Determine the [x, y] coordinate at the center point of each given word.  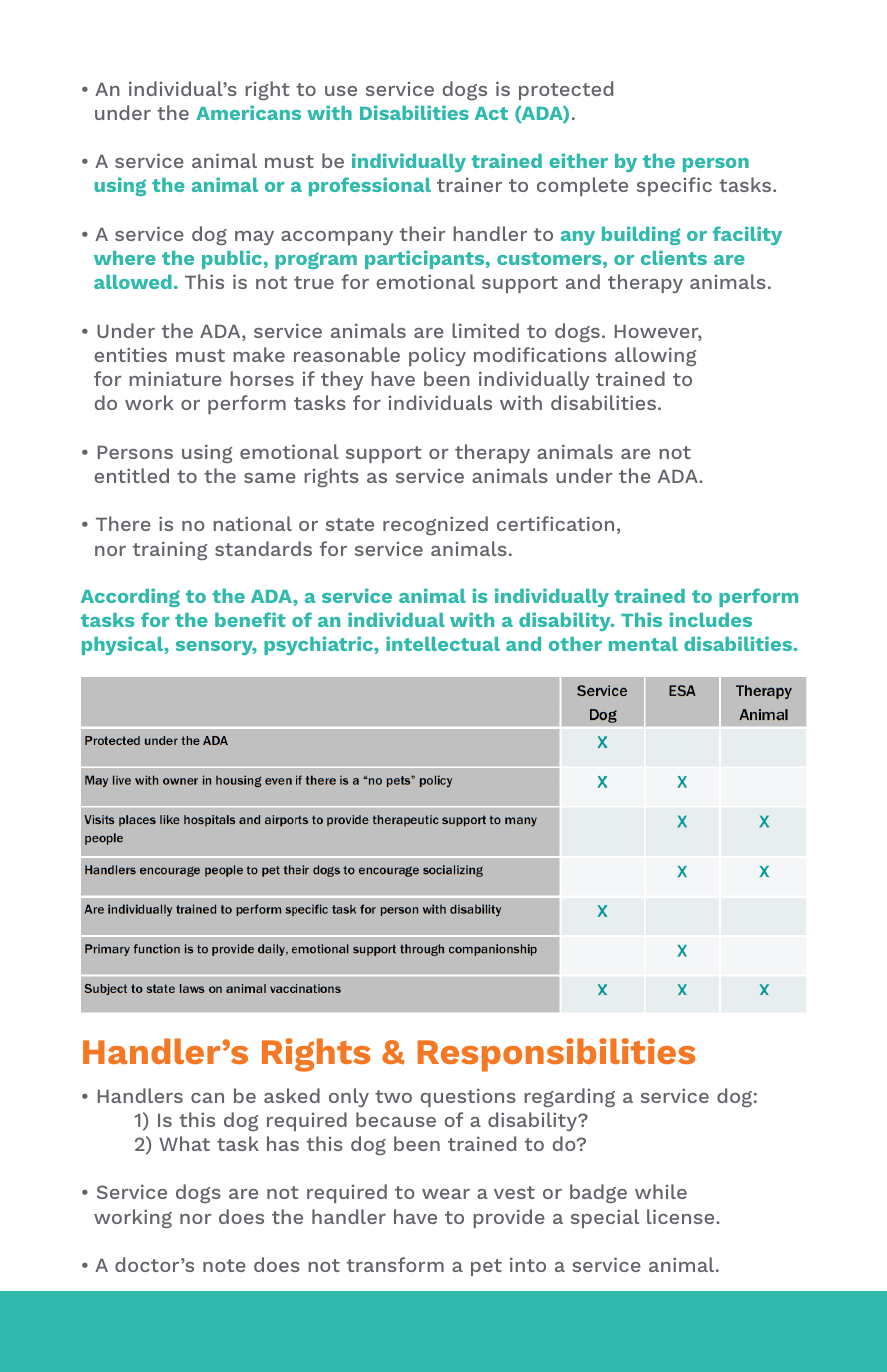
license [682, 1216]
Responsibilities [556, 1055]
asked [292, 1095]
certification [555, 523]
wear [446, 1194]
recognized [435, 525]
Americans [248, 112]
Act [491, 113]
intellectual [443, 643]
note [224, 1265]
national [252, 523]
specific [674, 186]
